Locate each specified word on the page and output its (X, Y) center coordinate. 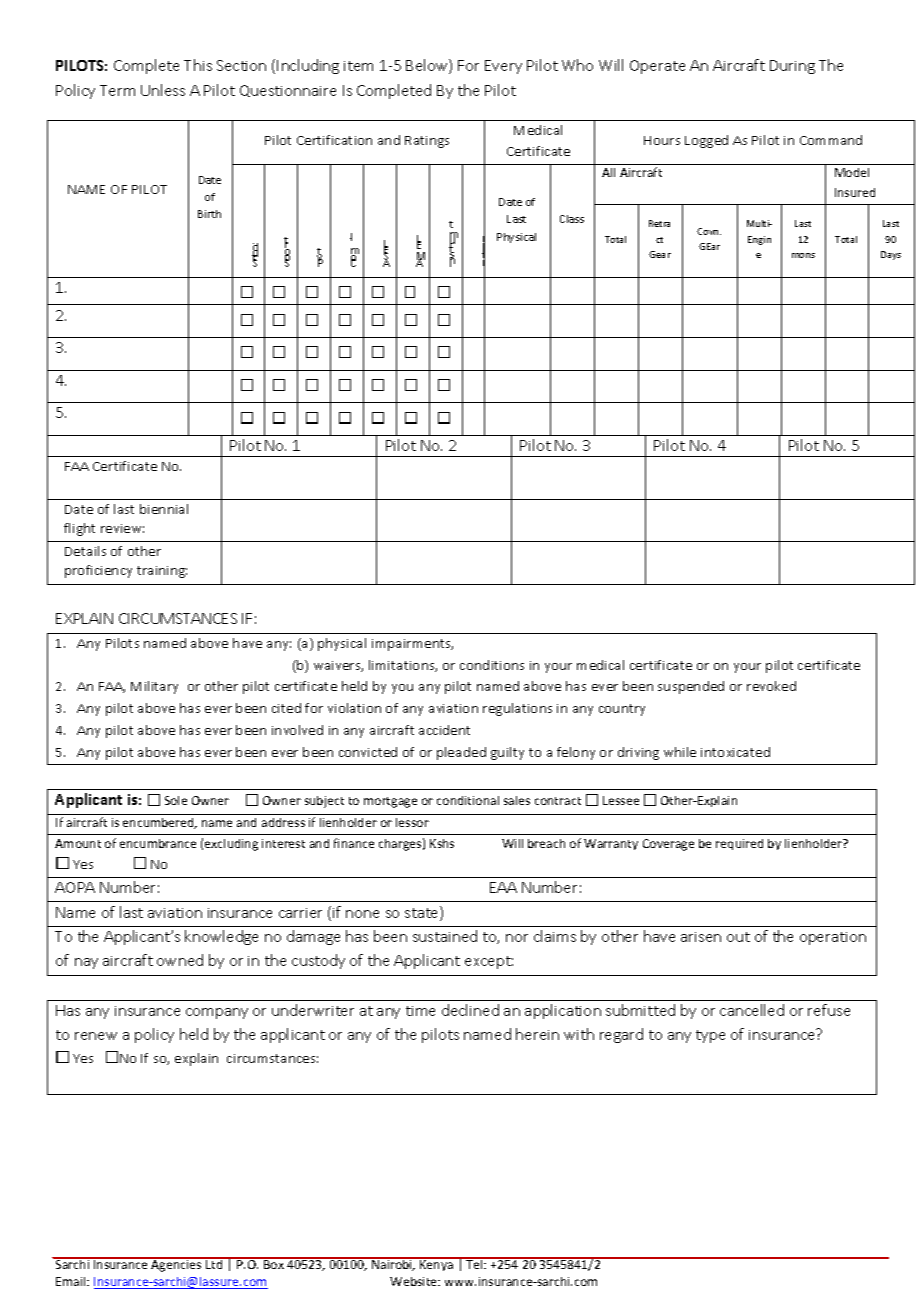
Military (154, 687)
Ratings (427, 142)
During (792, 67)
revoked (771, 686)
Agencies (177, 1265)
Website (415, 1281)
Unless (163, 90)
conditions (492, 665)
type (710, 1036)
